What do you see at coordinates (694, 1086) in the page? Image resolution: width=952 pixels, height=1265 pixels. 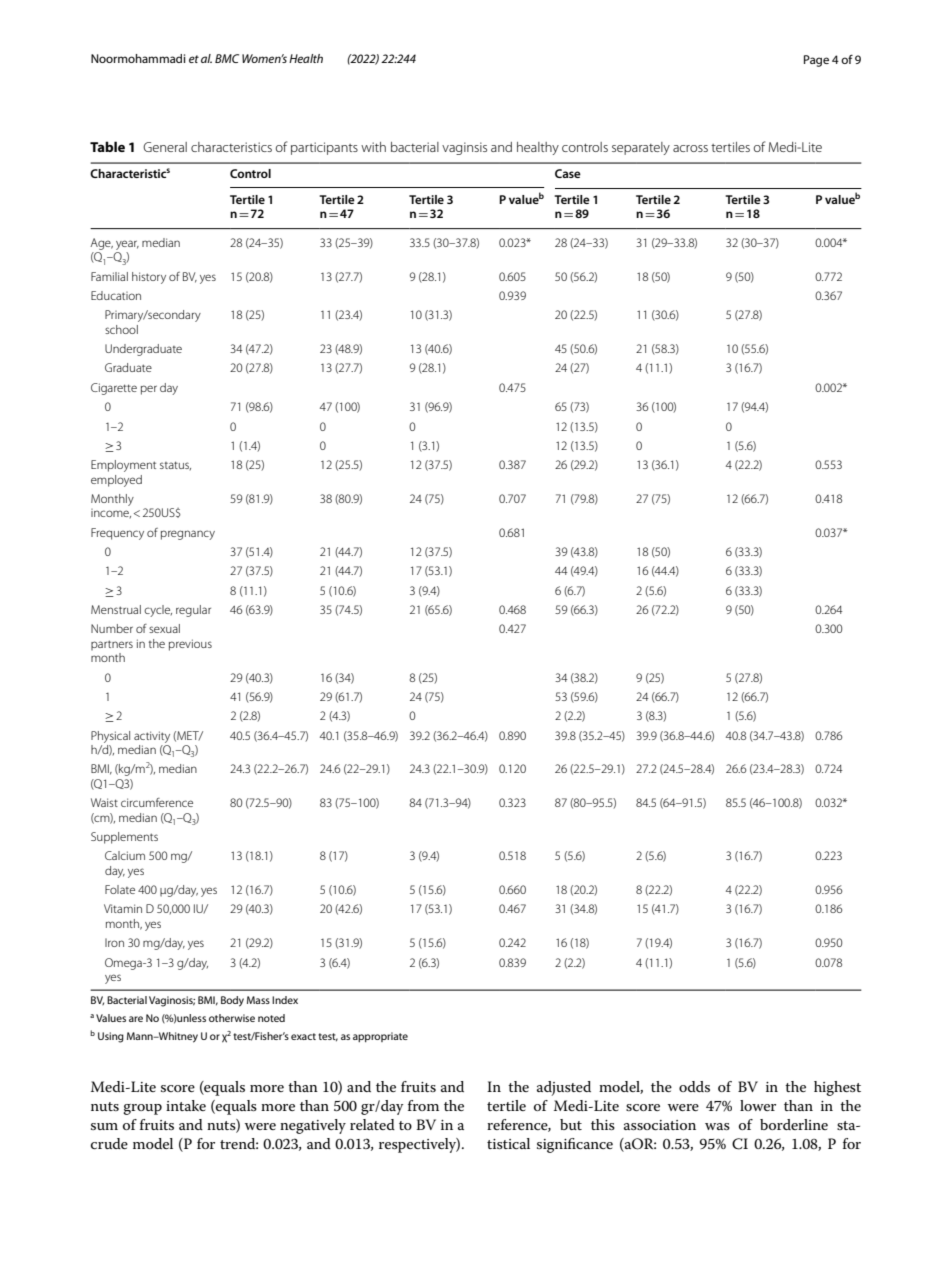 I see `odds` at bounding box center [694, 1086].
